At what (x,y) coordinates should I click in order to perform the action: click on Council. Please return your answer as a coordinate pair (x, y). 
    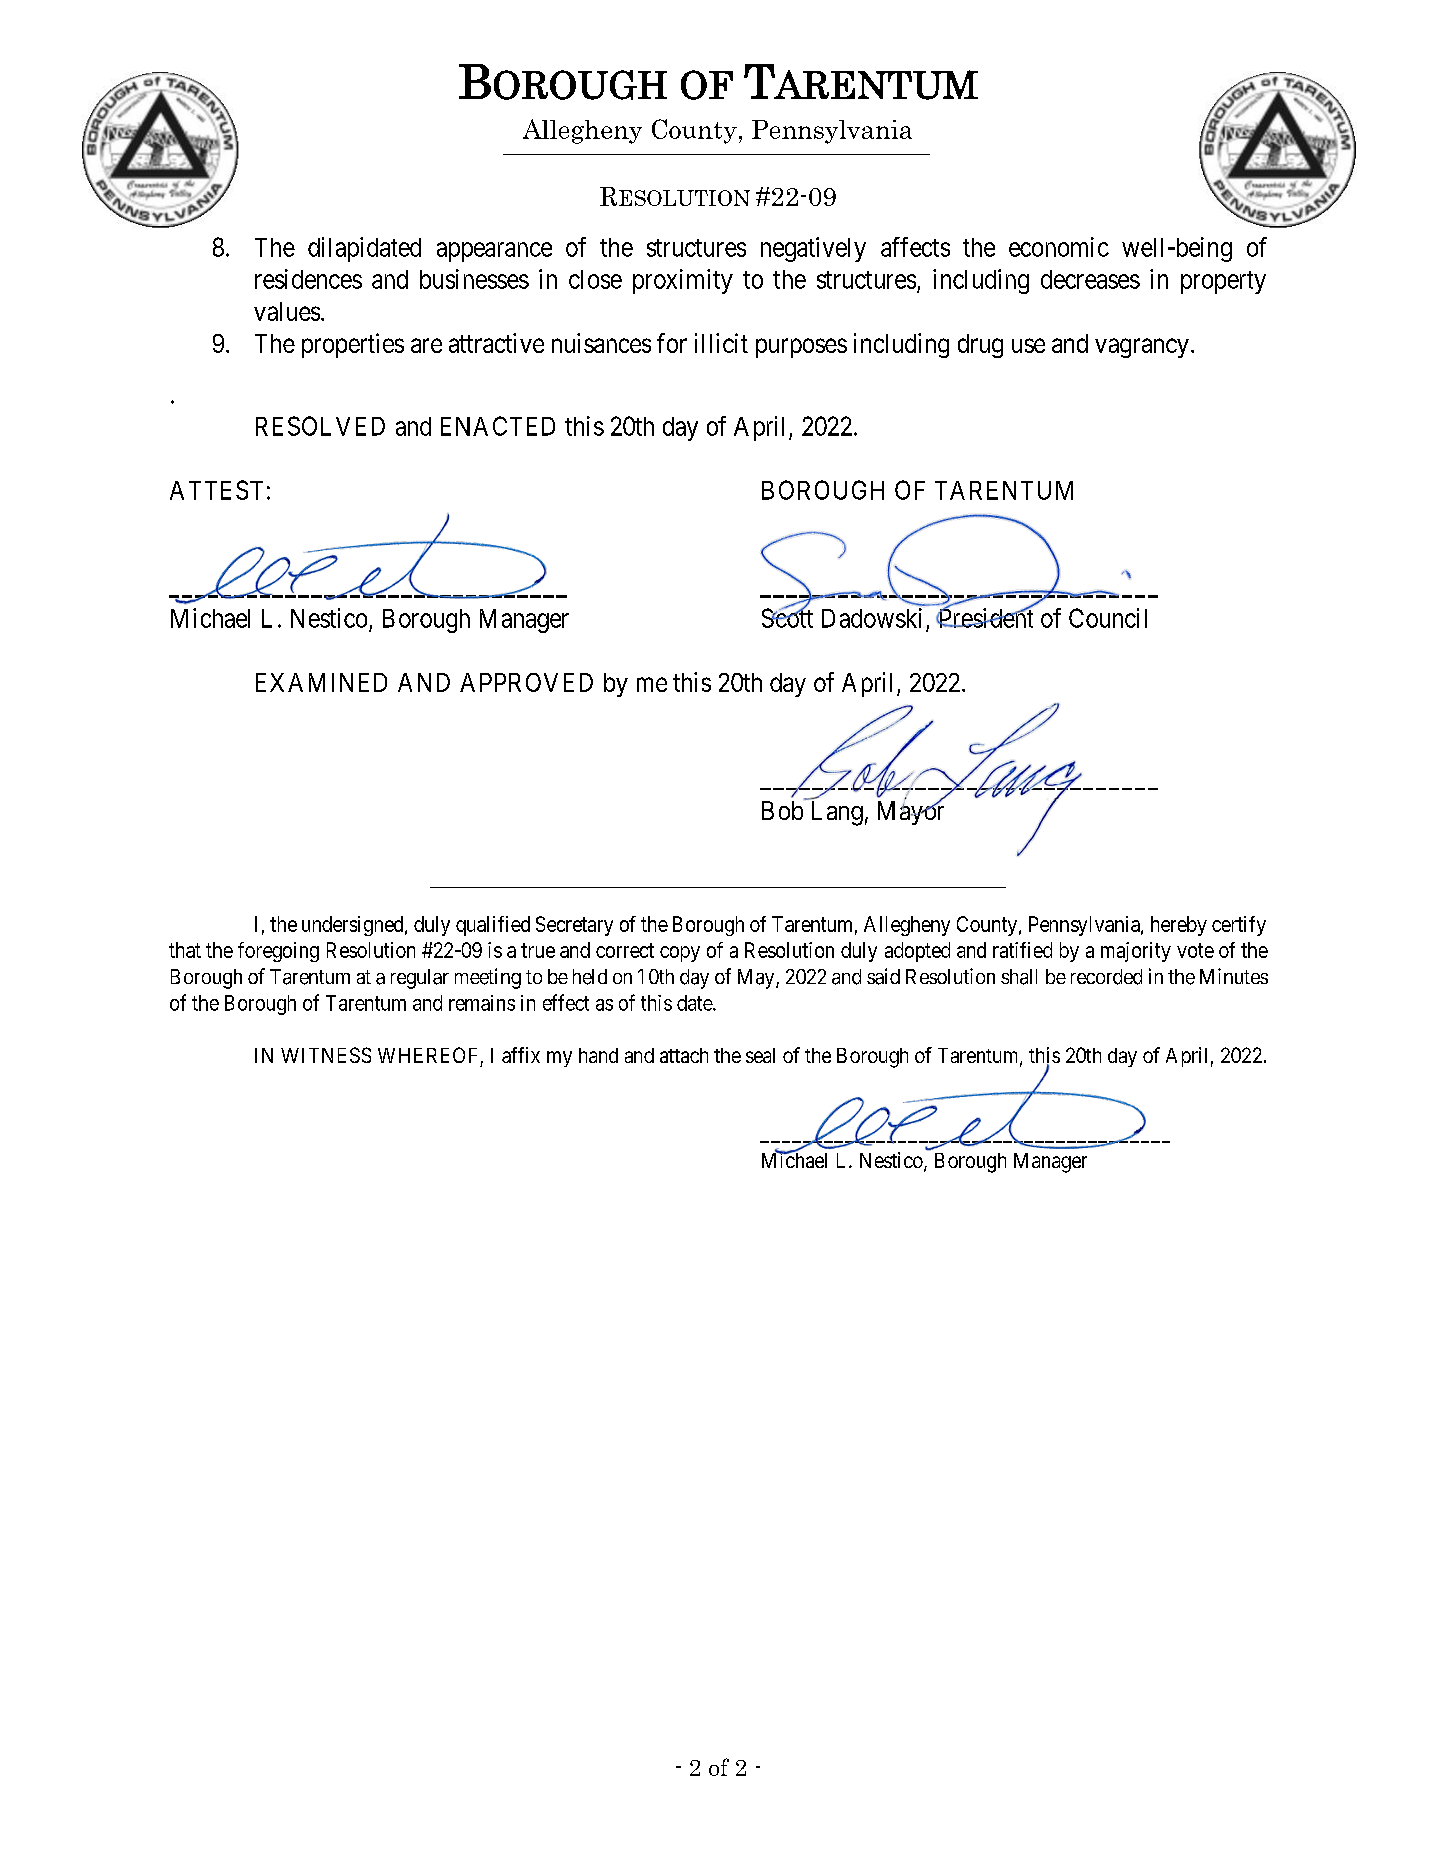
    Looking at the image, I should click on (1108, 618).
